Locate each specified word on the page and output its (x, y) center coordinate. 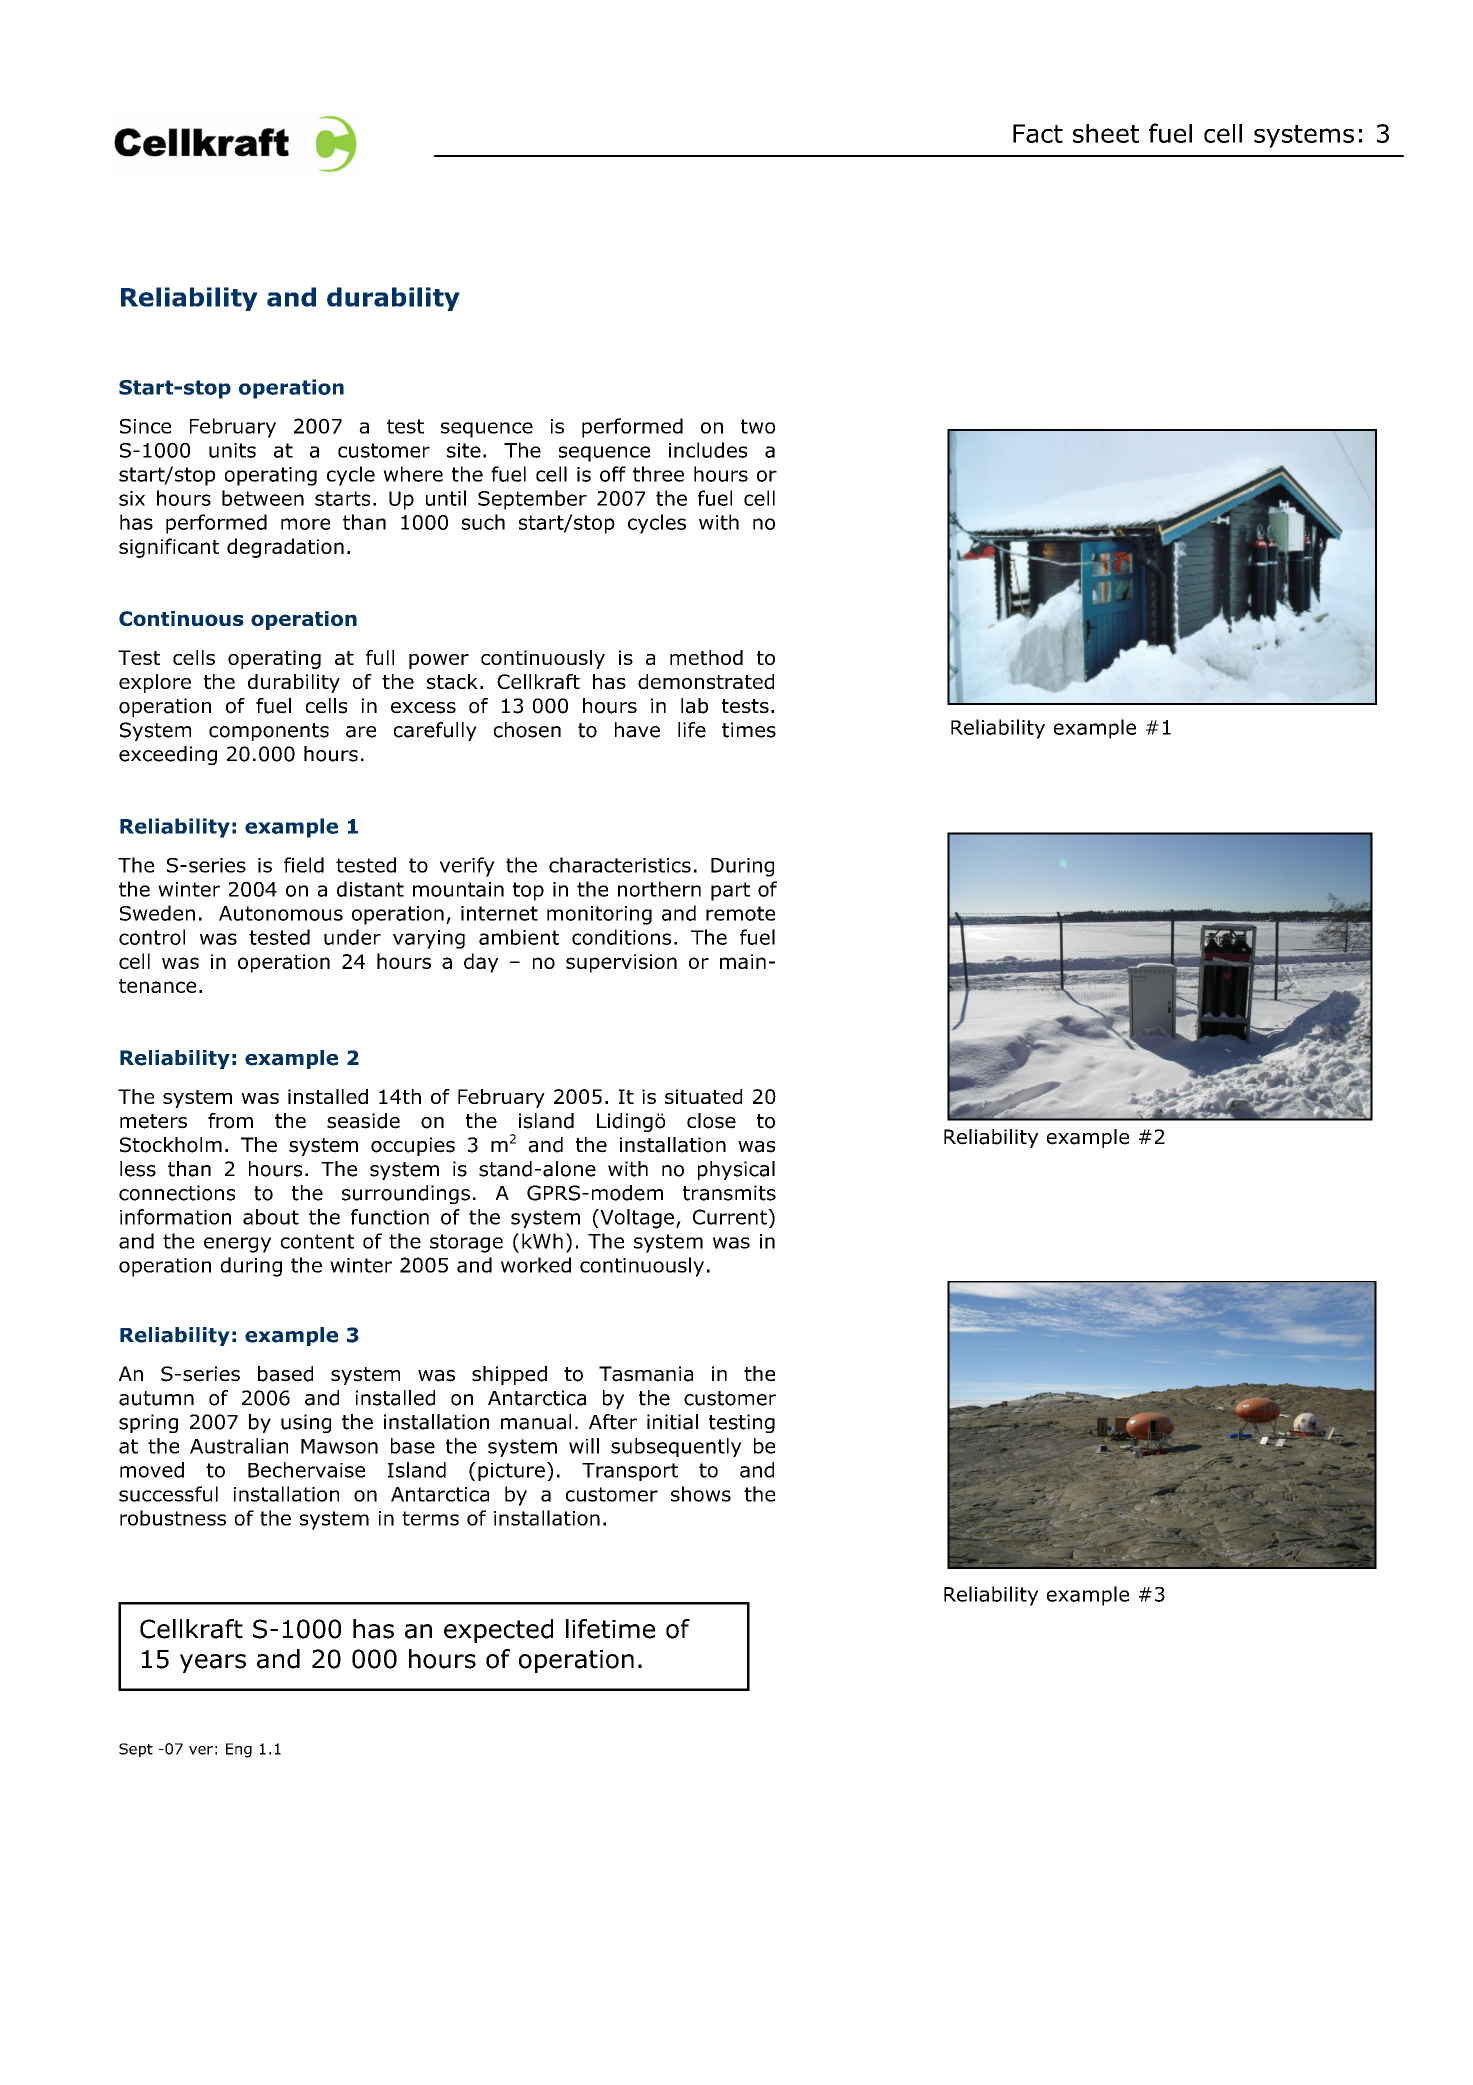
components (269, 732)
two (758, 426)
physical (736, 1170)
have (637, 730)
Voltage (636, 1219)
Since (145, 426)
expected (498, 1631)
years (213, 1663)
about (271, 1217)
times (749, 730)
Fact (1038, 133)
